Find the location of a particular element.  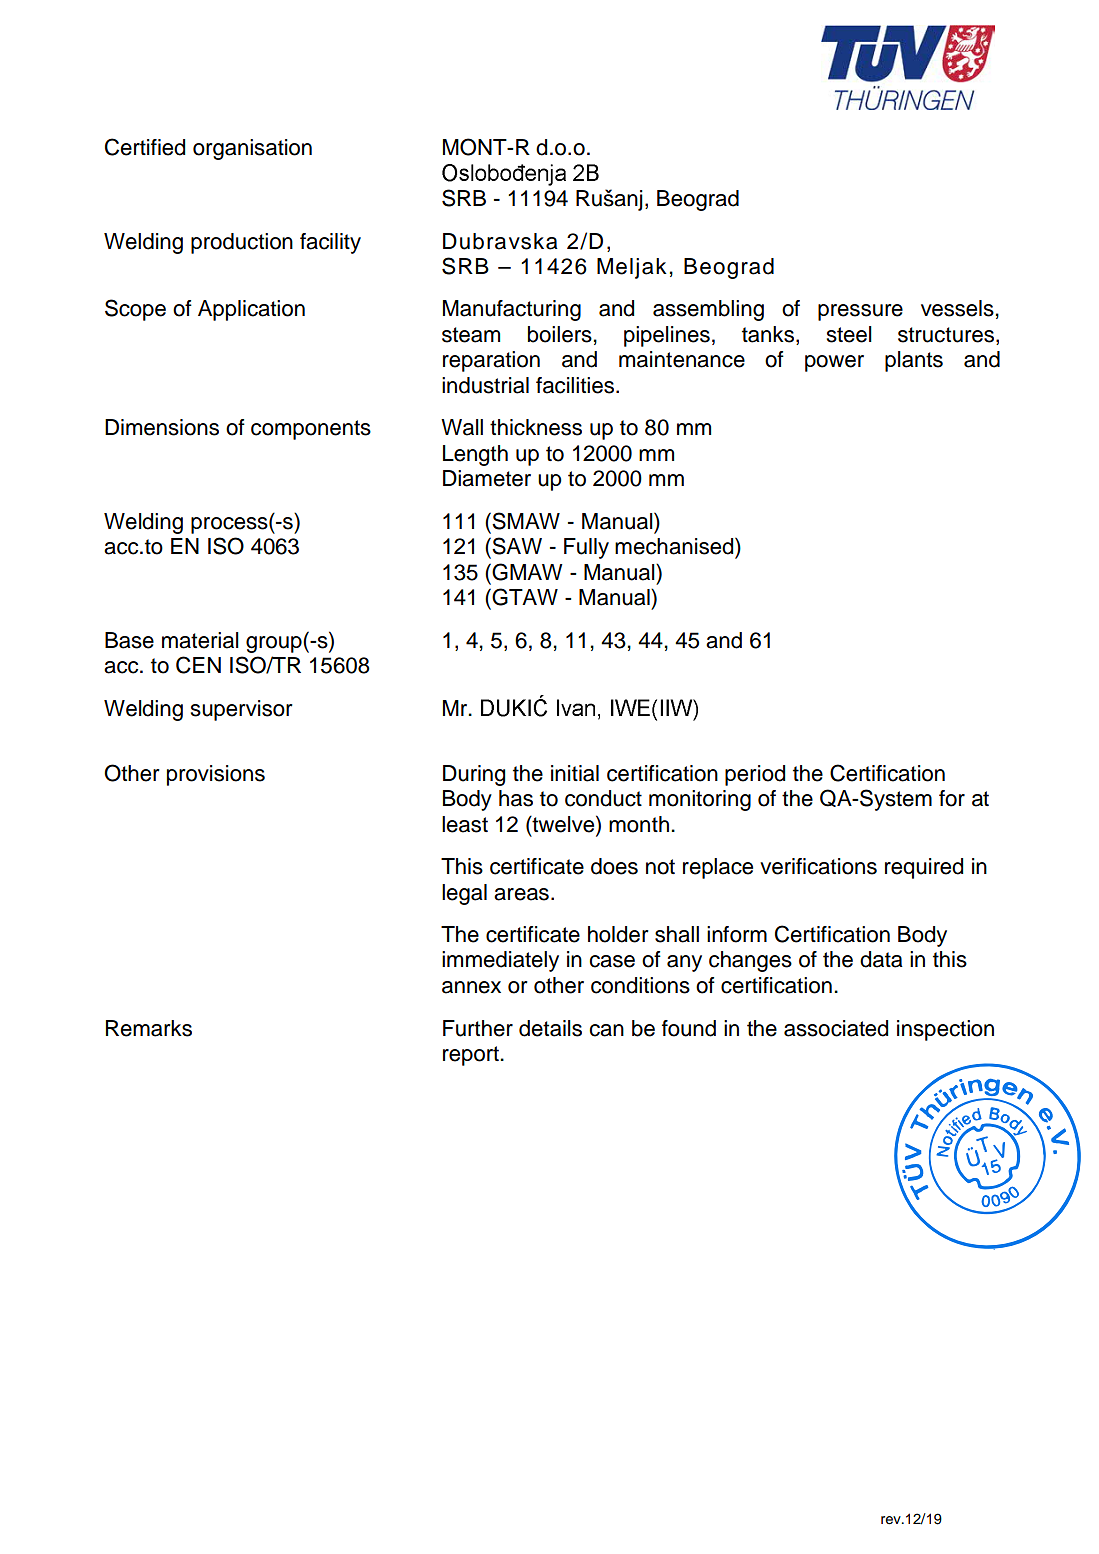

pressure is located at coordinates (860, 312).
